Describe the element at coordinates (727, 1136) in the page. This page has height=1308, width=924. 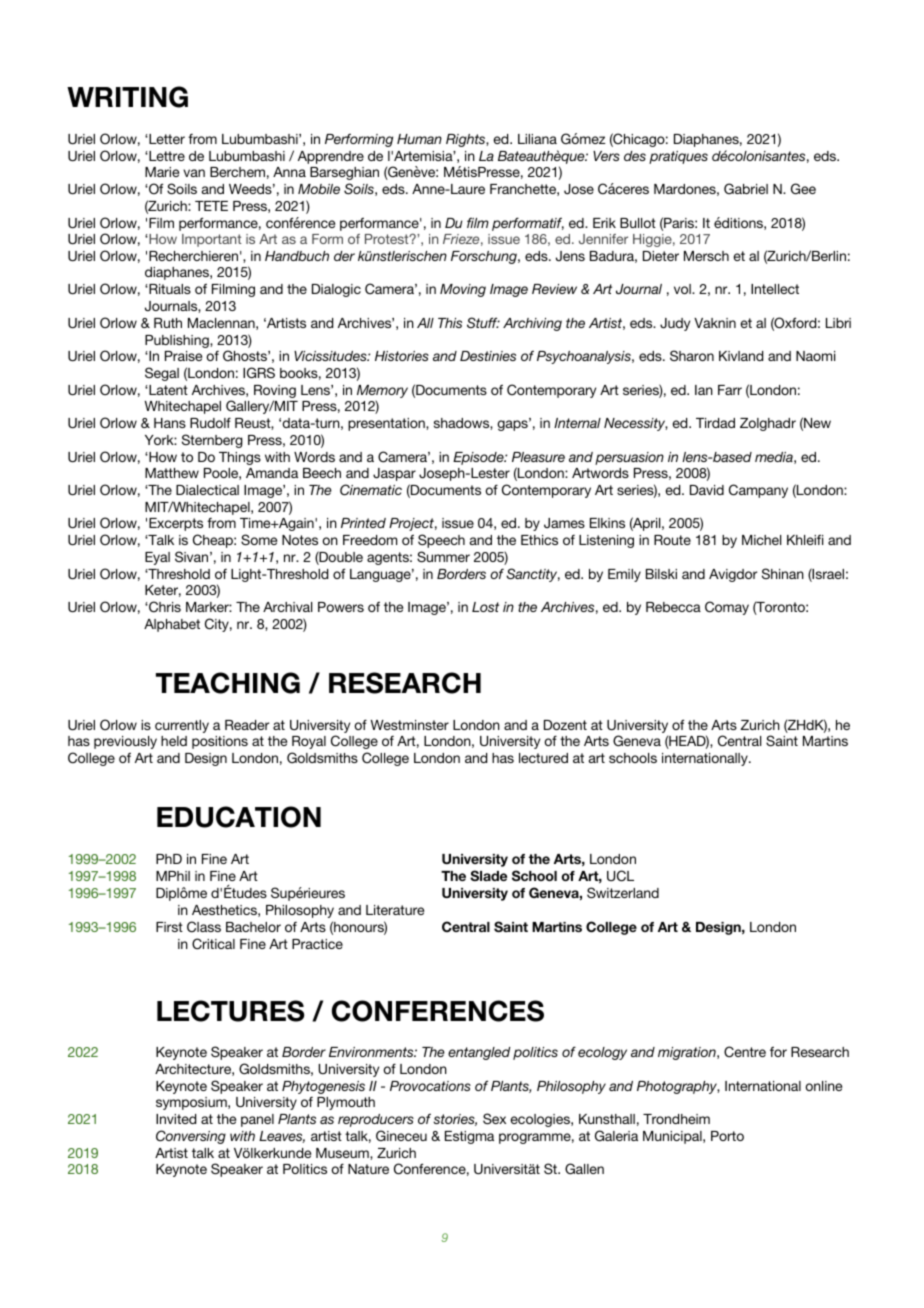
I see `Porto` at that location.
